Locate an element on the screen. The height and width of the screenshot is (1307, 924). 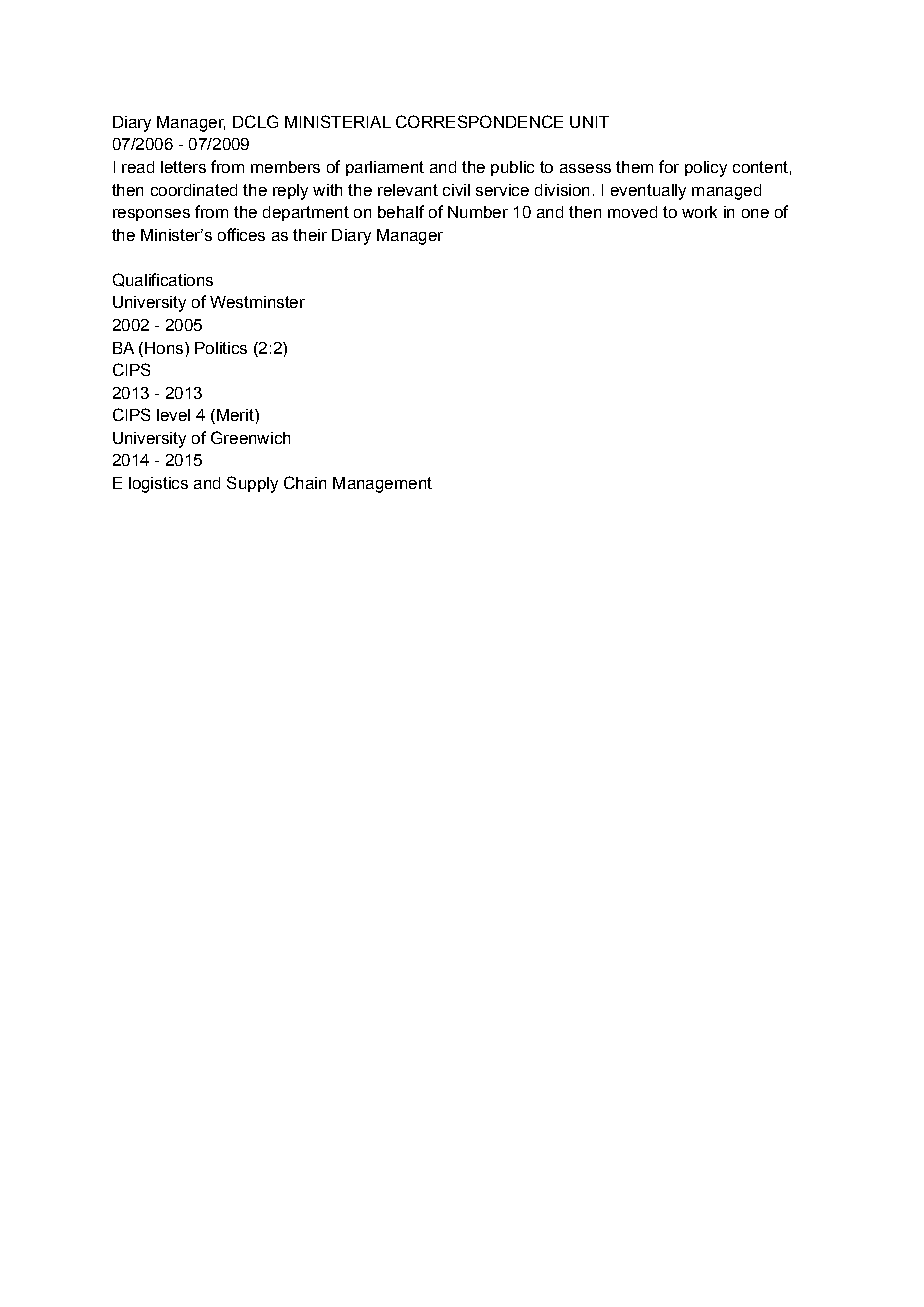
work is located at coordinates (699, 212).
